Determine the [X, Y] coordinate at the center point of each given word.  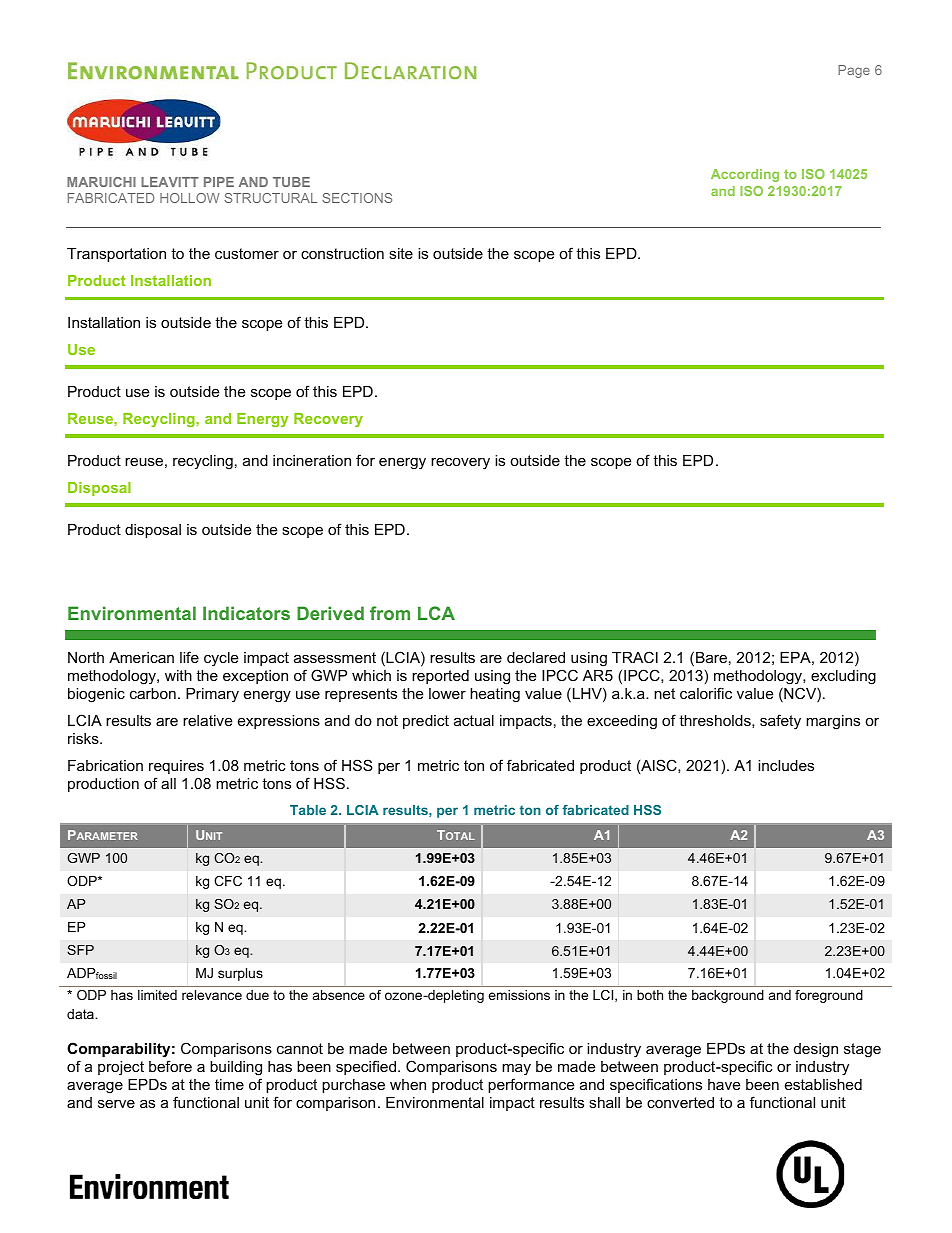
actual [474, 720]
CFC [228, 881]
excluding [843, 677]
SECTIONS [357, 198]
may [516, 1070]
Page [854, 71]
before [170, 1066]
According [745, 175]
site [401, 253]
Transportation [116, 255]
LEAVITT [170, 182]
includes [786, 765]
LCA [436, 613]
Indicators [246, 613]
